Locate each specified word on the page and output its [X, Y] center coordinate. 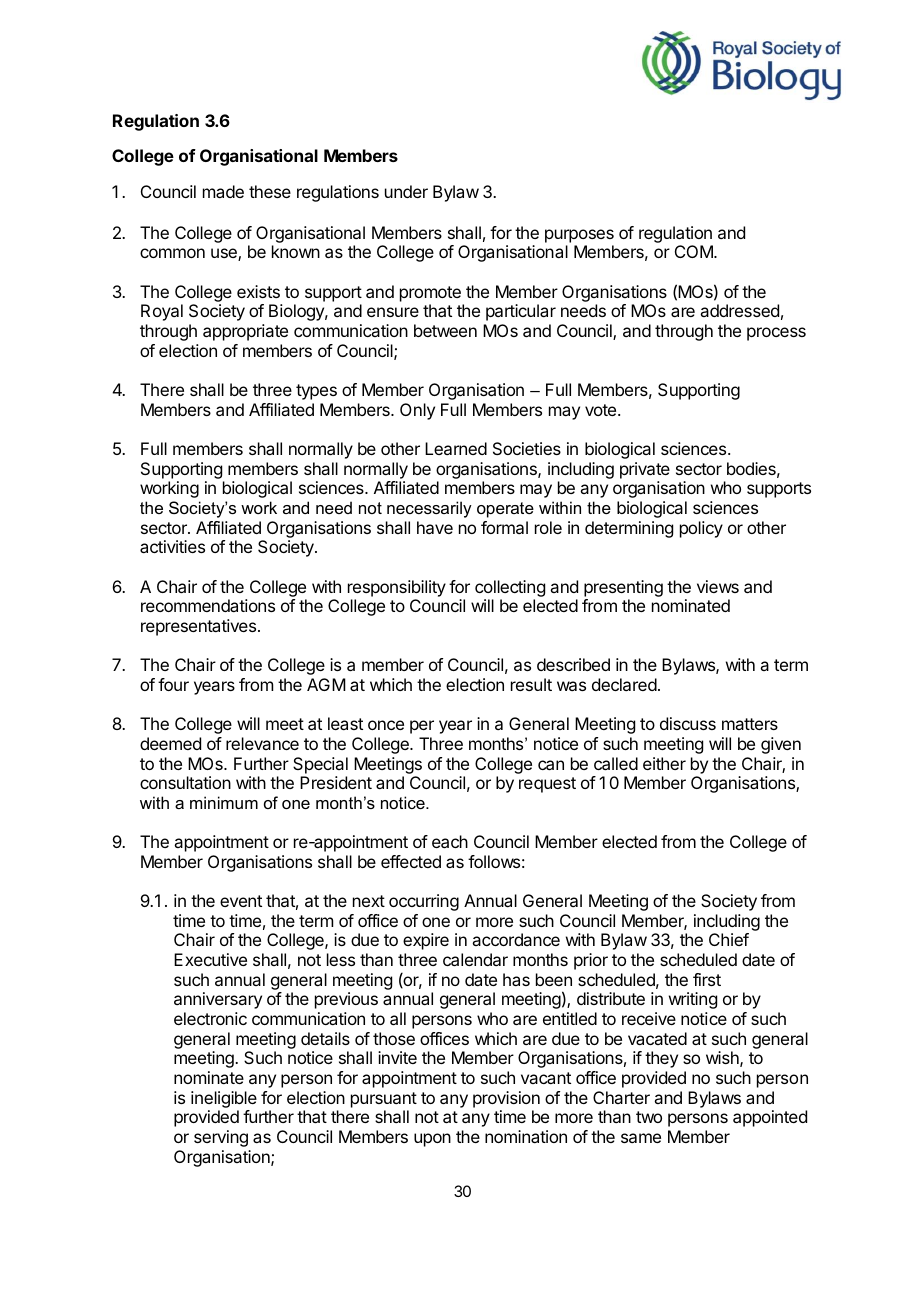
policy [701, 529]
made [223, 191]
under [406, 191]
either [664, 763]
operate [505, 510]
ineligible [224, 1101]
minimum [224, 802]
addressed [739, 310]
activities [172, 546]
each [450, 841]
